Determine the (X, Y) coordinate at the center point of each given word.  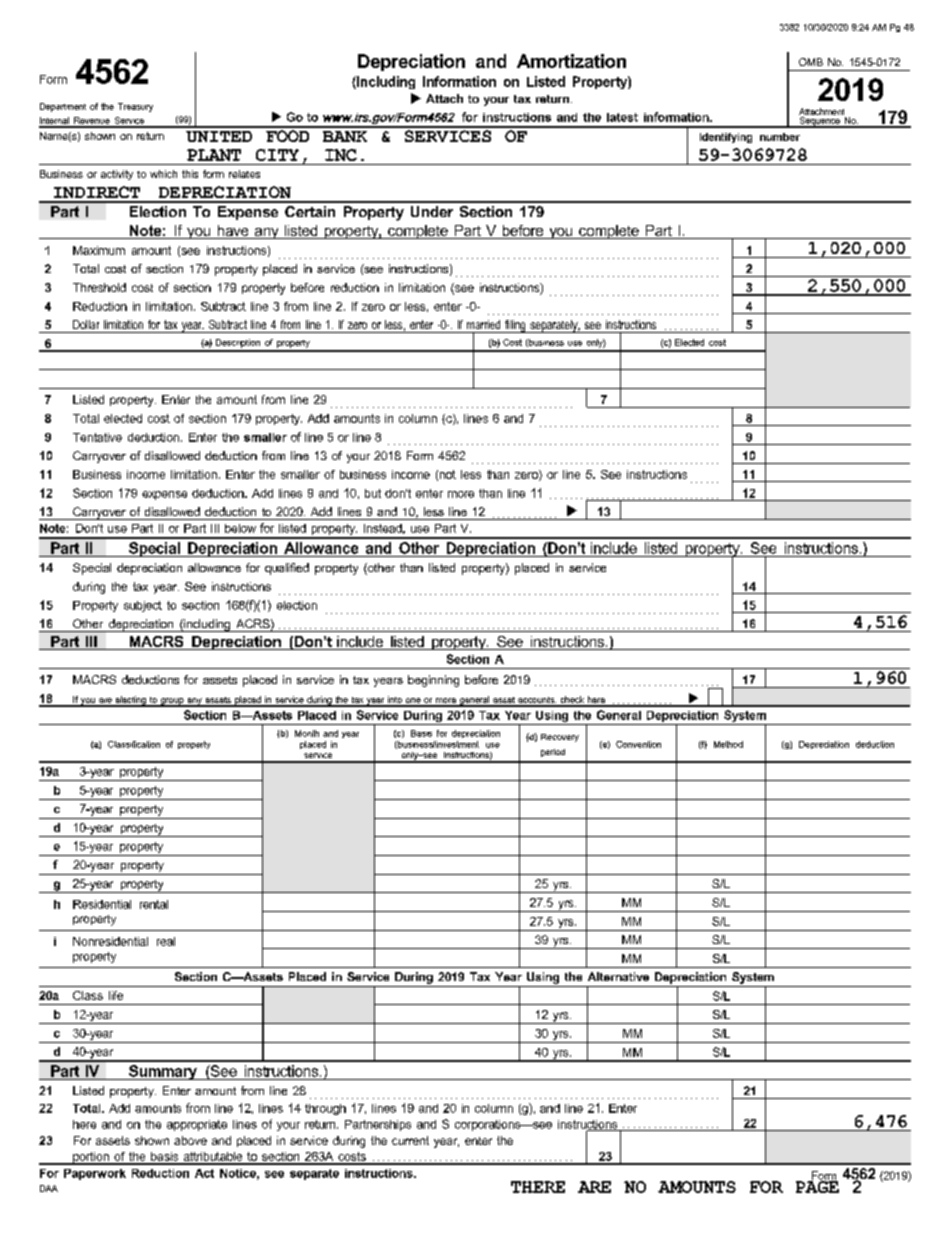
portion (91, 1158)
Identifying (726, 138)
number (780, 137)
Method (728, 744)
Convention (638, 744)
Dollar (86, 324)
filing (515, 326)
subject (143, 606)
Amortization (571, 61)
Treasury (135, 107)
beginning (433, 681)
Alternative (618, 976)
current (410, 1140)
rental (154, 904)
